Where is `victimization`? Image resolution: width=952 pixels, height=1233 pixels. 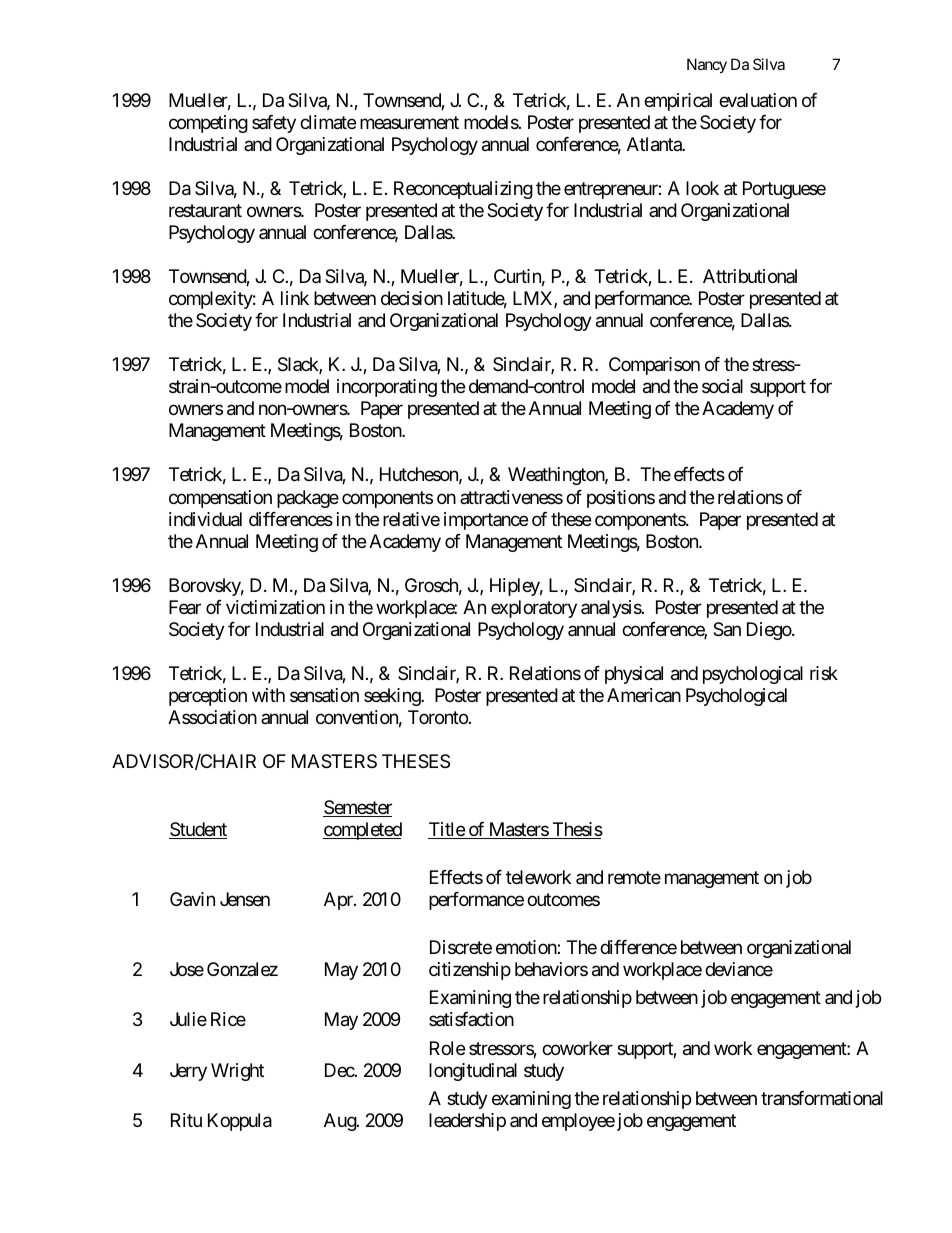 victimization is located at coordinates (275, 607).
